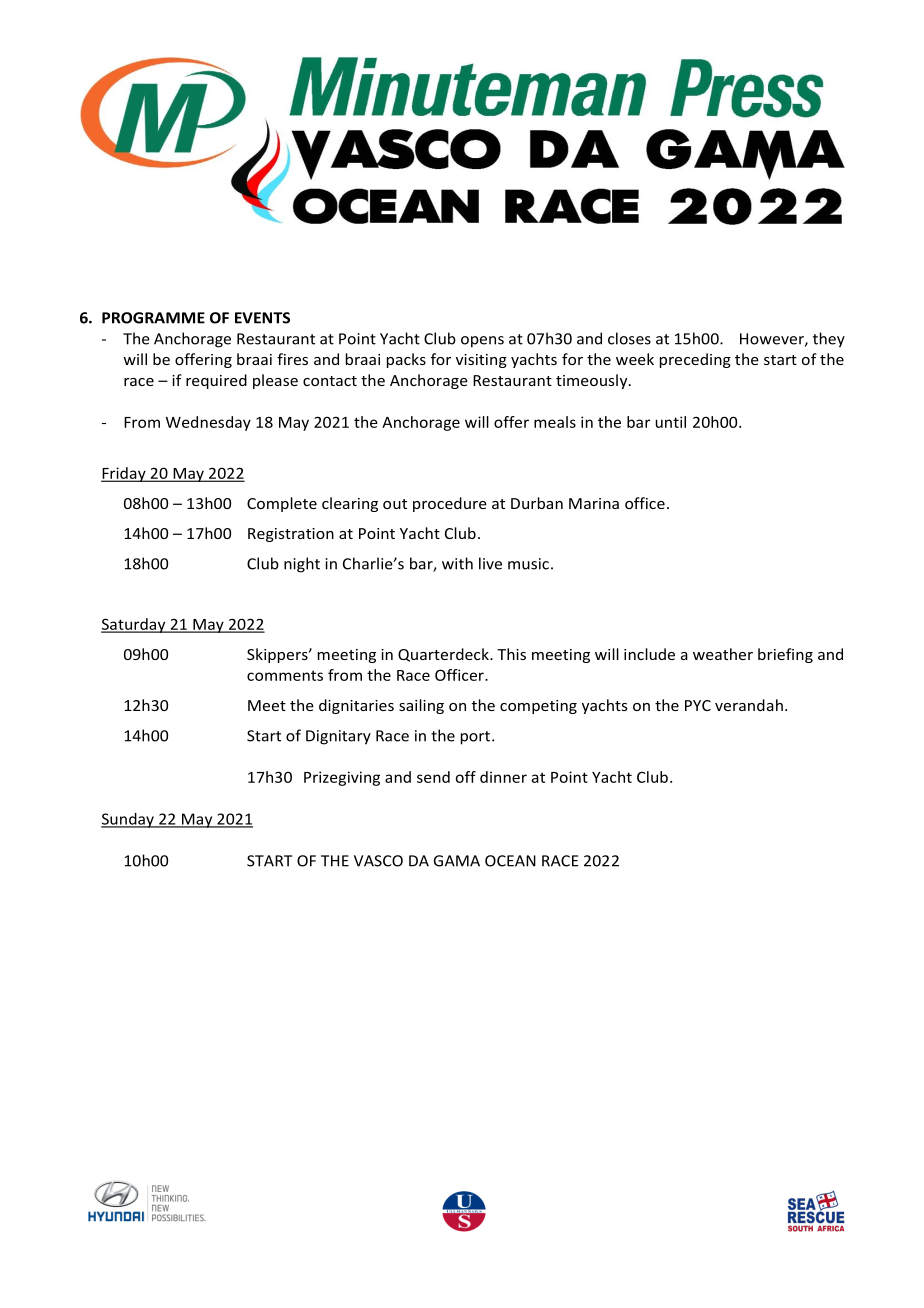 This document has height=1308, width=924. What do you see at coordinates (723, 654) in the document?
I see `weather` at bounding box center [723, 654].
